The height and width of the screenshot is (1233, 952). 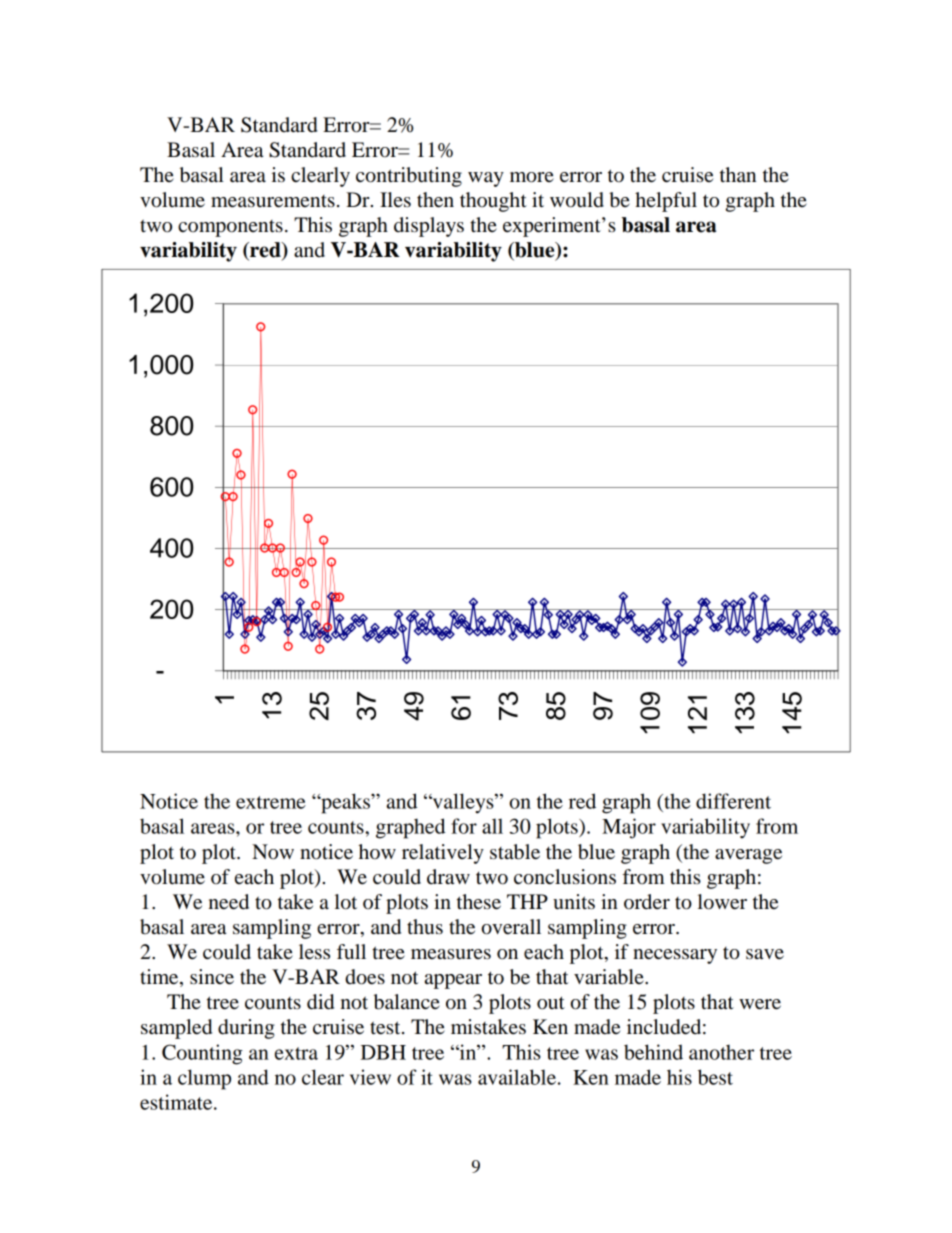 What do you see at coordinates (230, 228) in the screenshot?
I see `components` at bounding box center [230, 228].
